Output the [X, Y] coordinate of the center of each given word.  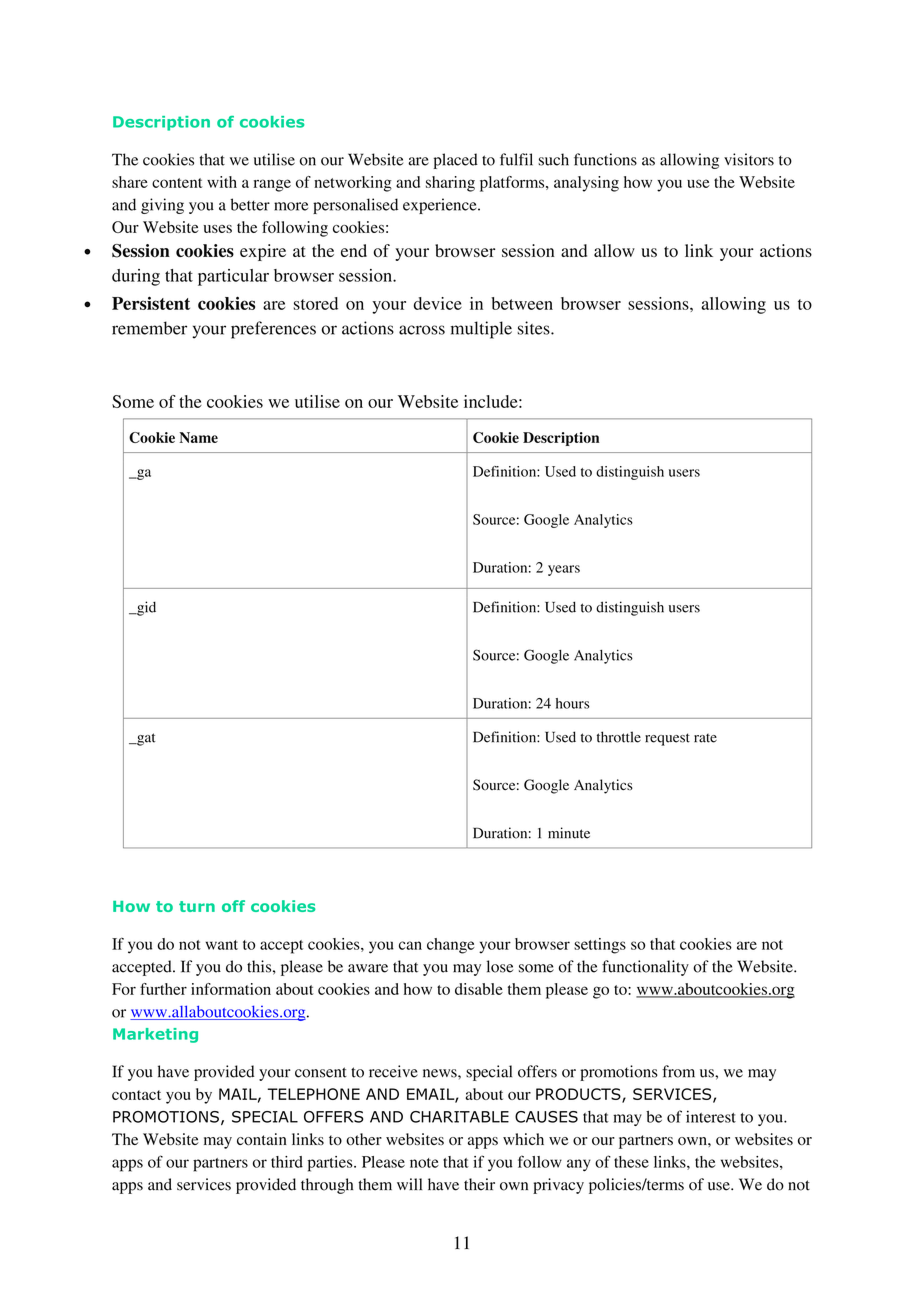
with [222, 182]
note [424, 1163]
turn [197, 906]
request [667, 739]
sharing [450, 184]
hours [573, 703]
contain [262, 1139]
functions [605, 159]
